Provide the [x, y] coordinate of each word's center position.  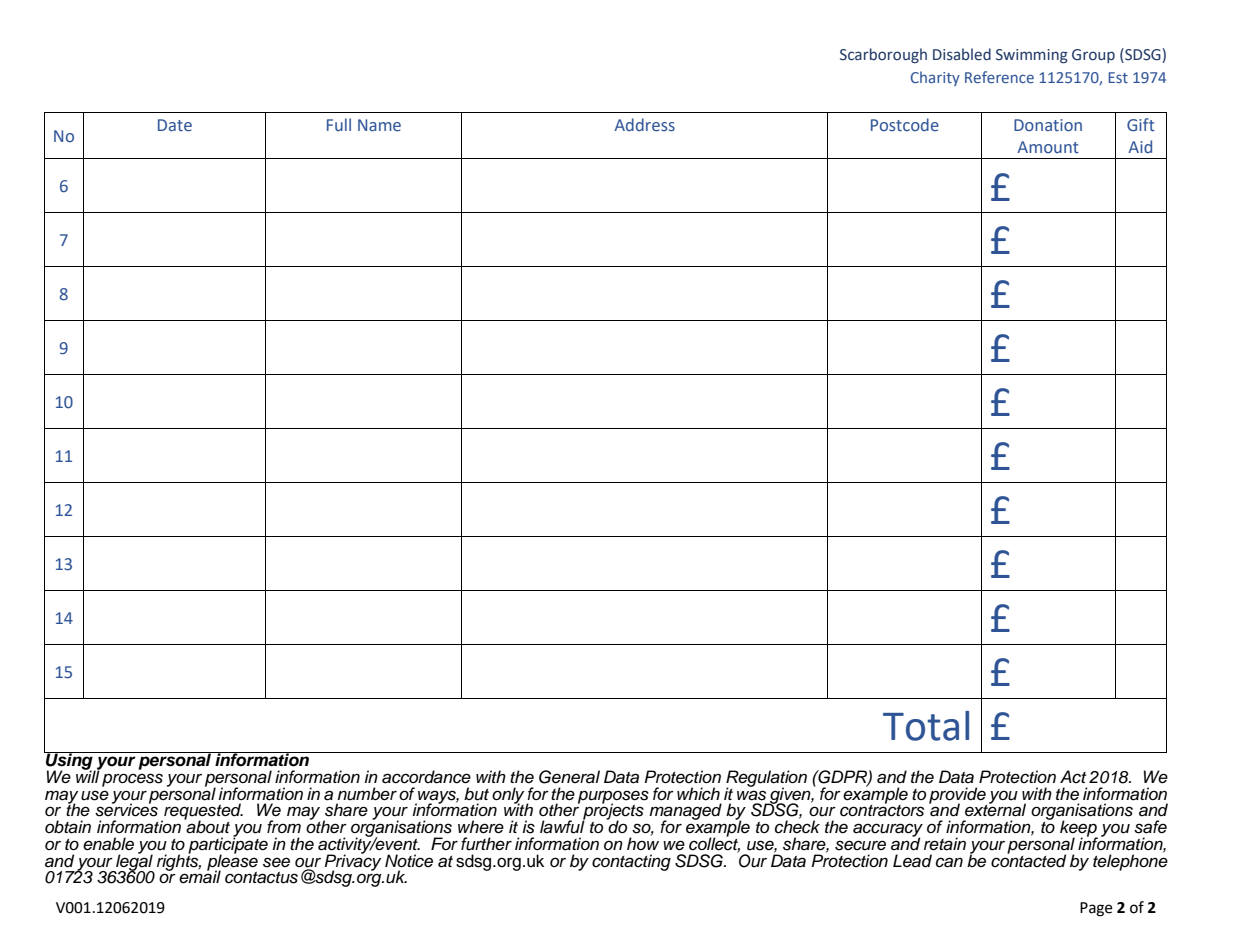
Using [69, 761]
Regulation [766, 779]
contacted [1028, 860]
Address [644, 125]
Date [175, 125]
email [200, 876]
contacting [631, 862]
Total [926, 726]
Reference [999, 77]
